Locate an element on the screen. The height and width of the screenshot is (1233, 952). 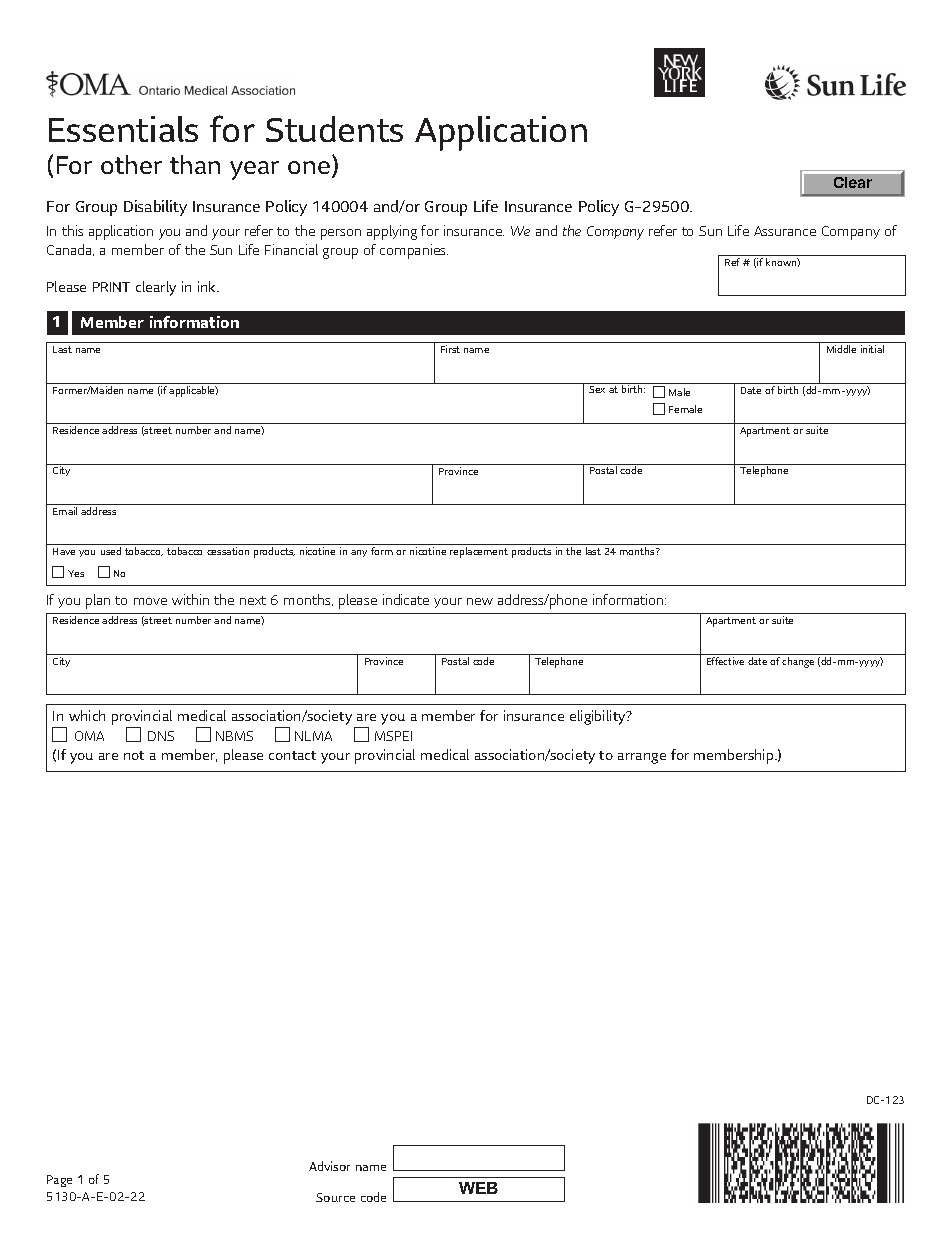
replacement is located at coordinates (479, 552).
